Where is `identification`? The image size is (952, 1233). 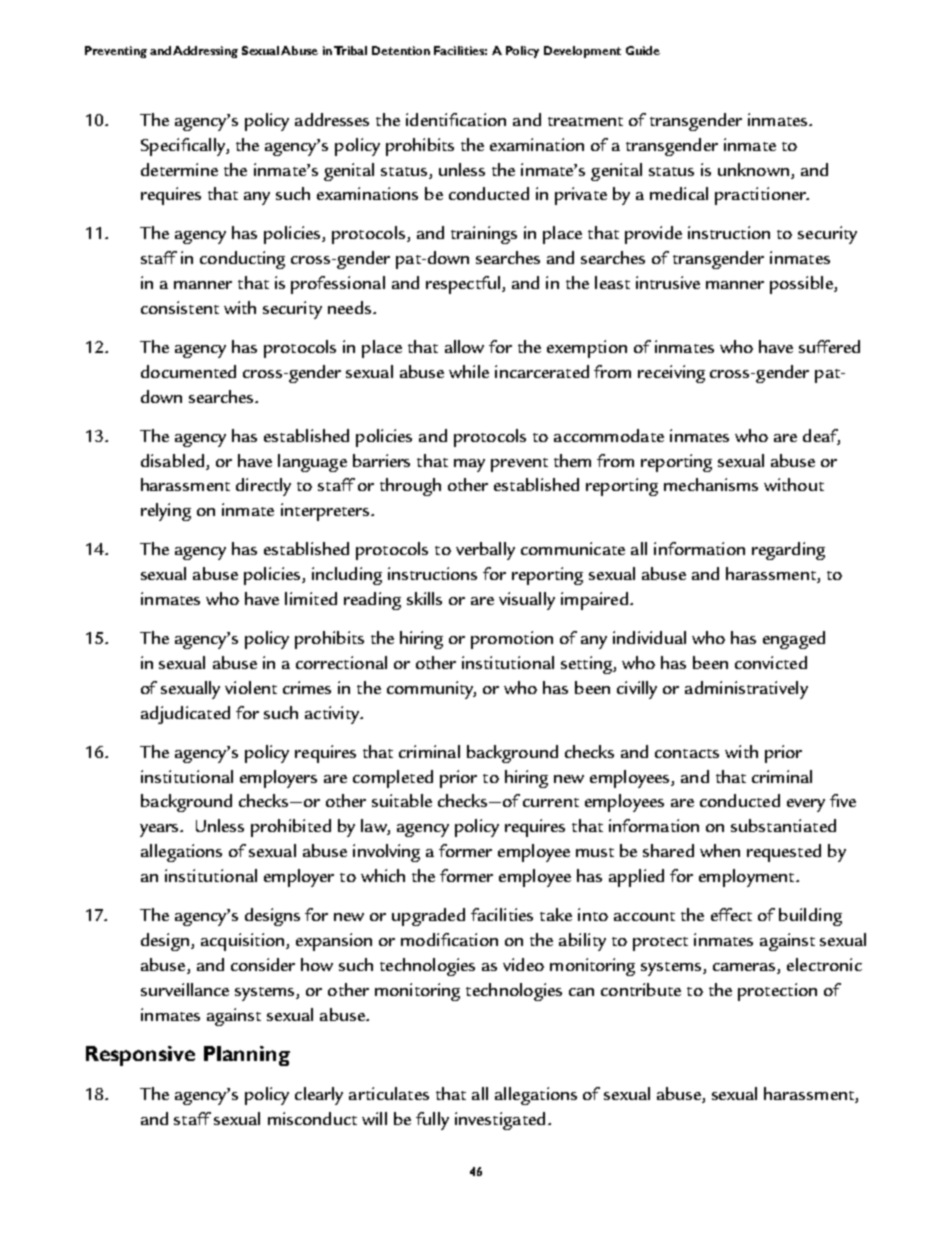
identification is located at coordinates (456, 119).
